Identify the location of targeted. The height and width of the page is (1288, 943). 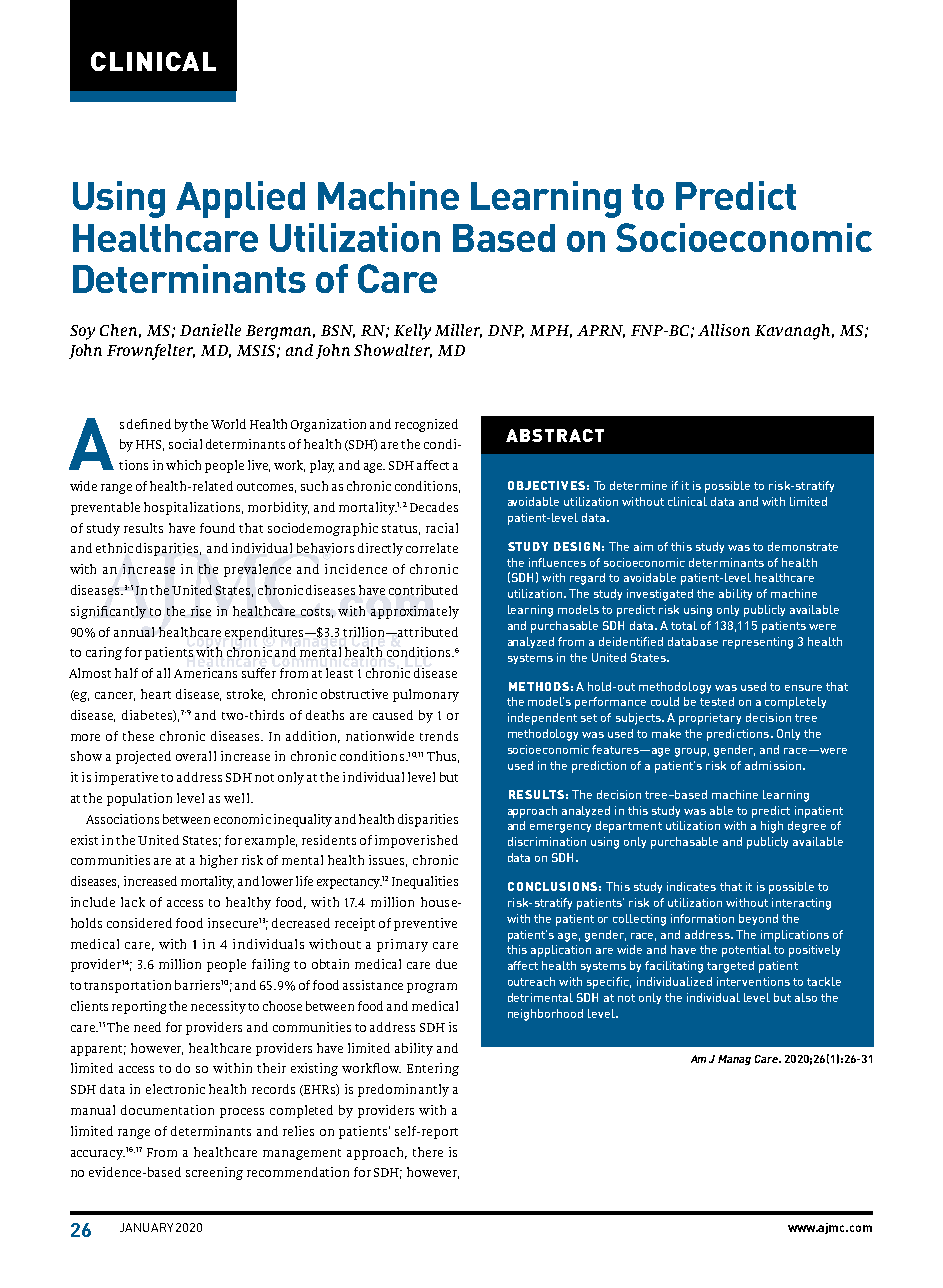
(730, 967).
